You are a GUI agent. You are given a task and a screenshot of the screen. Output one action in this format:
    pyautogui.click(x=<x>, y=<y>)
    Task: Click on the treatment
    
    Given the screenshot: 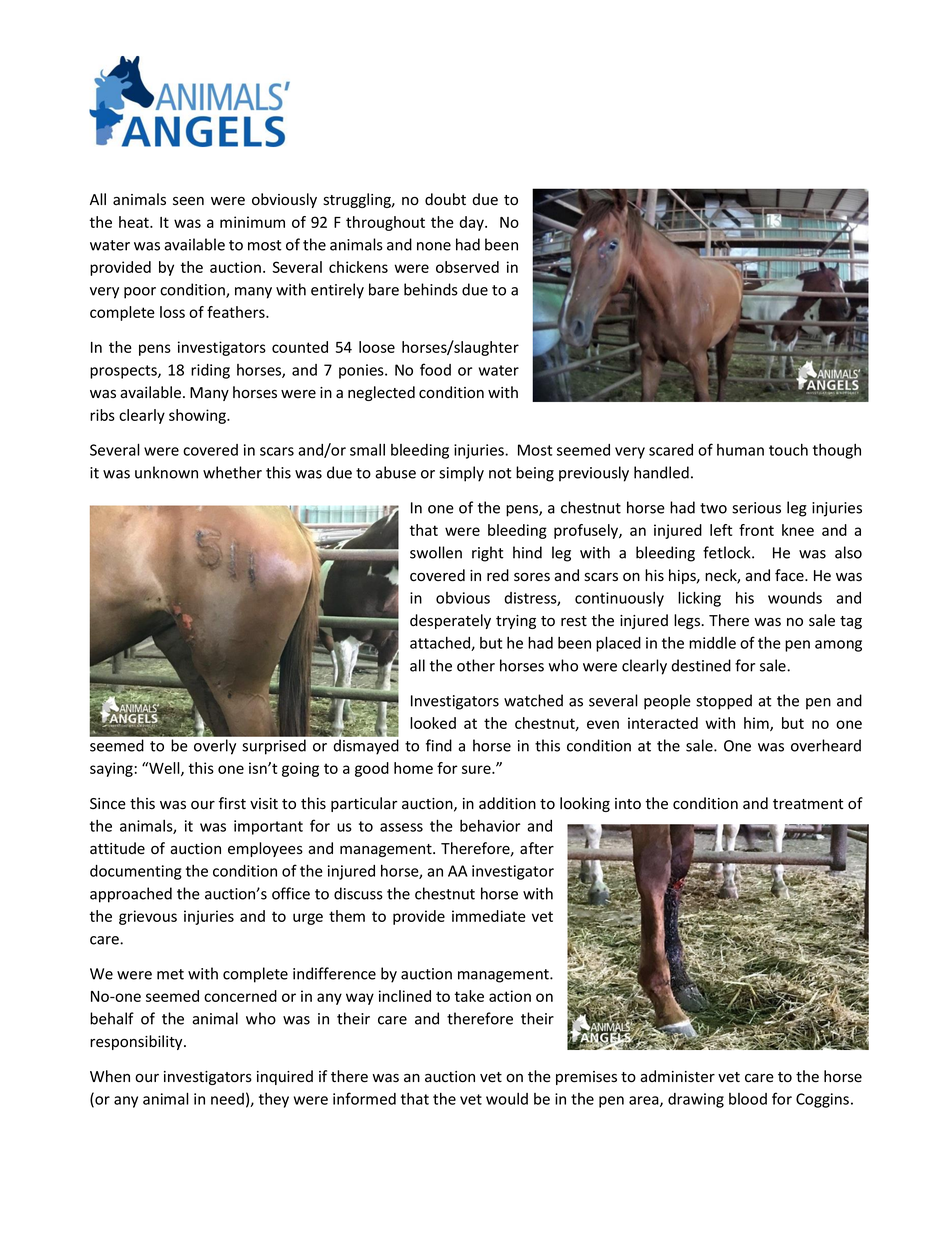 What is the action you would take?
    pyautogui.click(x=808, y=804)
